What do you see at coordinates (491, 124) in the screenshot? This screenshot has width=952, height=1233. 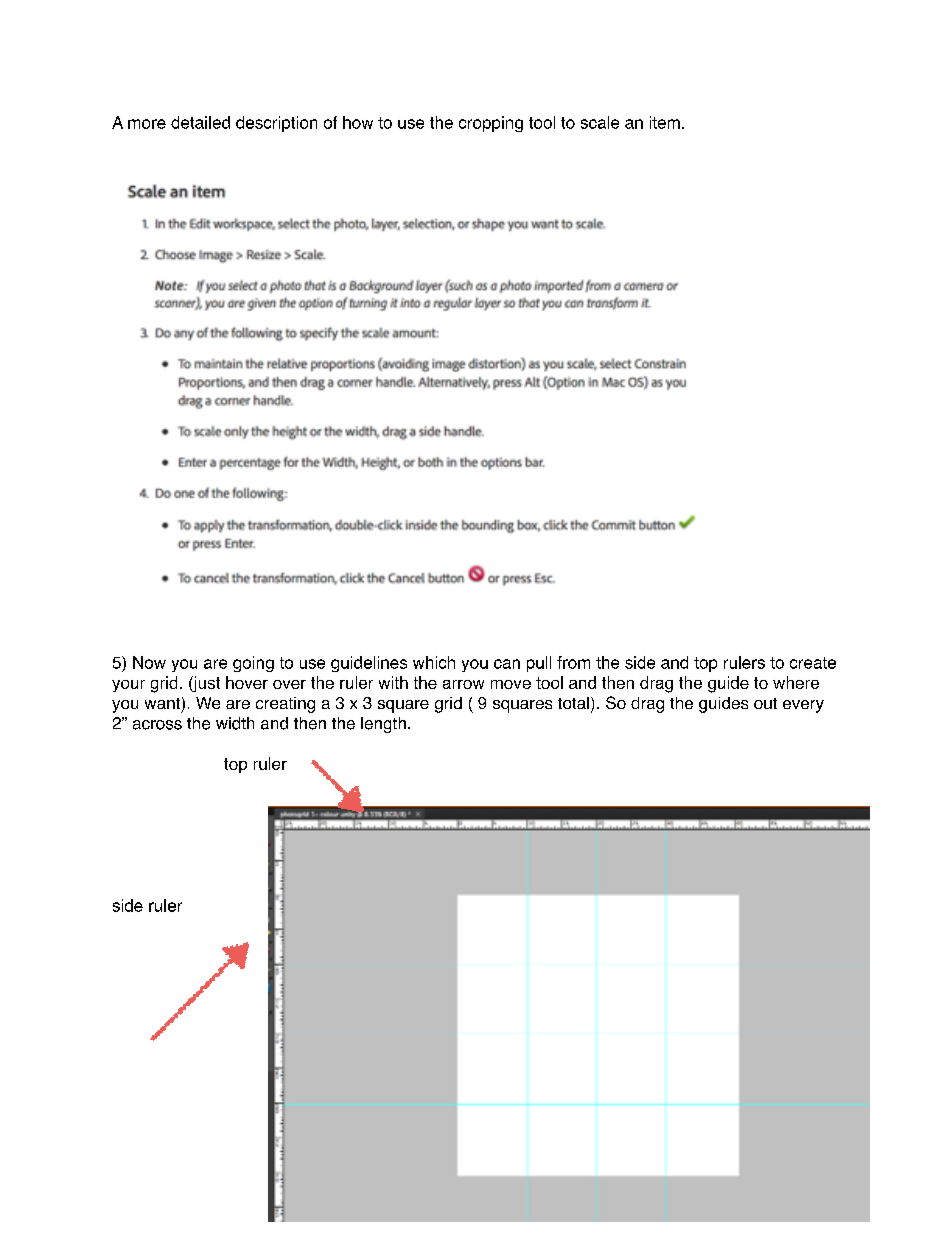 I see `cropping` at bounding box center [491, 124].
